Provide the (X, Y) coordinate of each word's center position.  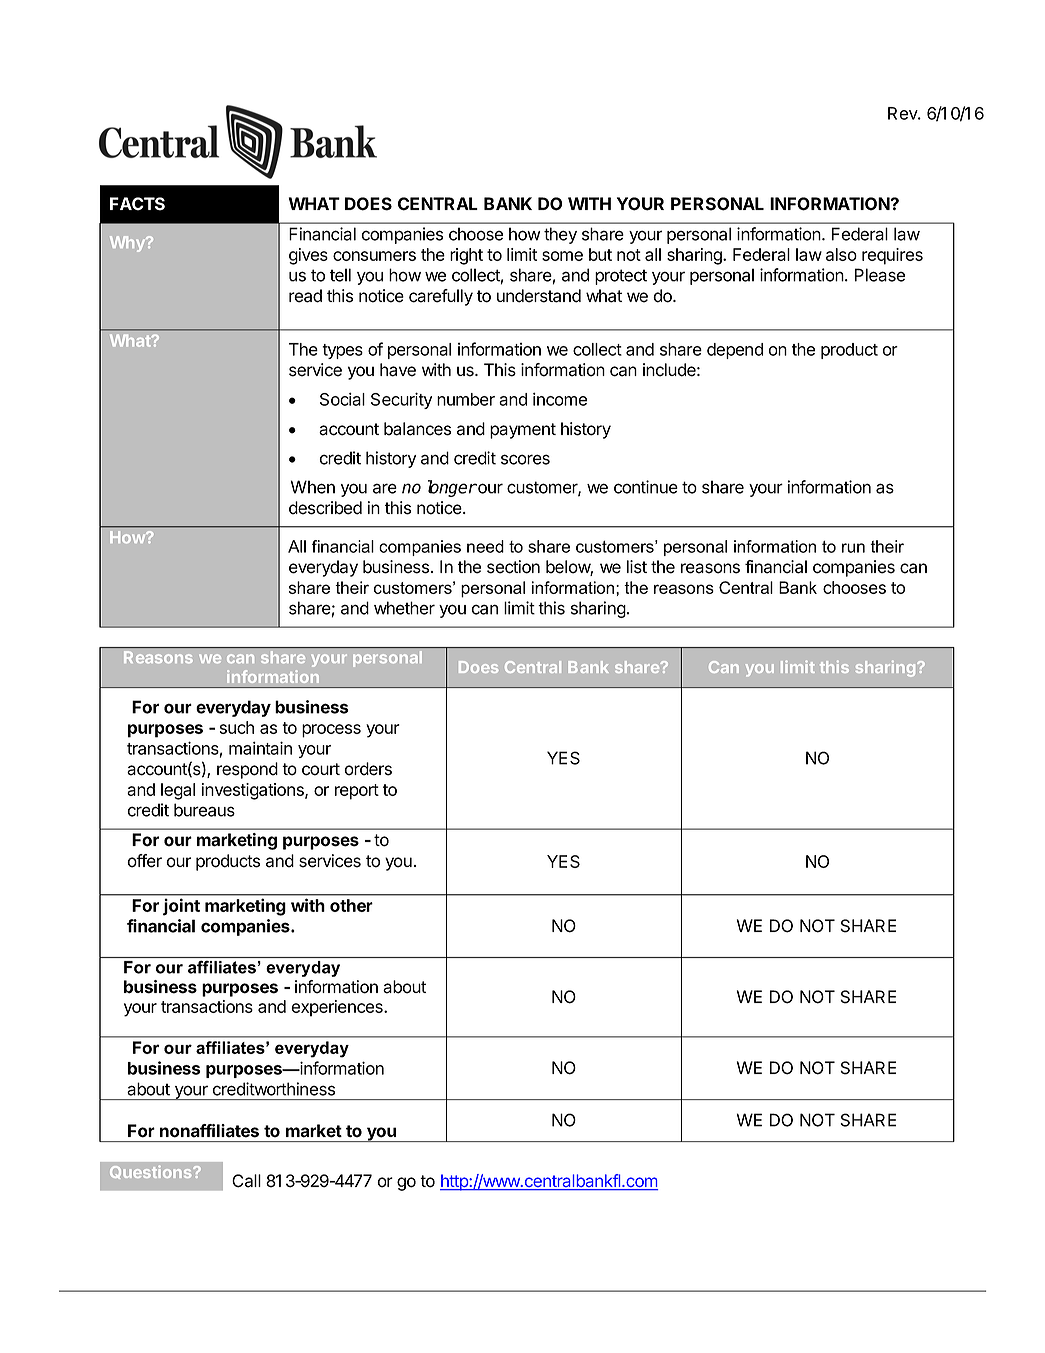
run (853, 548)
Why (128, 244)
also (841, 254)
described (325, 508)
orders (368, 769)
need (485, 546)
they (560, 235)
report (357, 792)
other (351, 905)
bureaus (204, 810)
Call (246, 1181)
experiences (338, 1008)
